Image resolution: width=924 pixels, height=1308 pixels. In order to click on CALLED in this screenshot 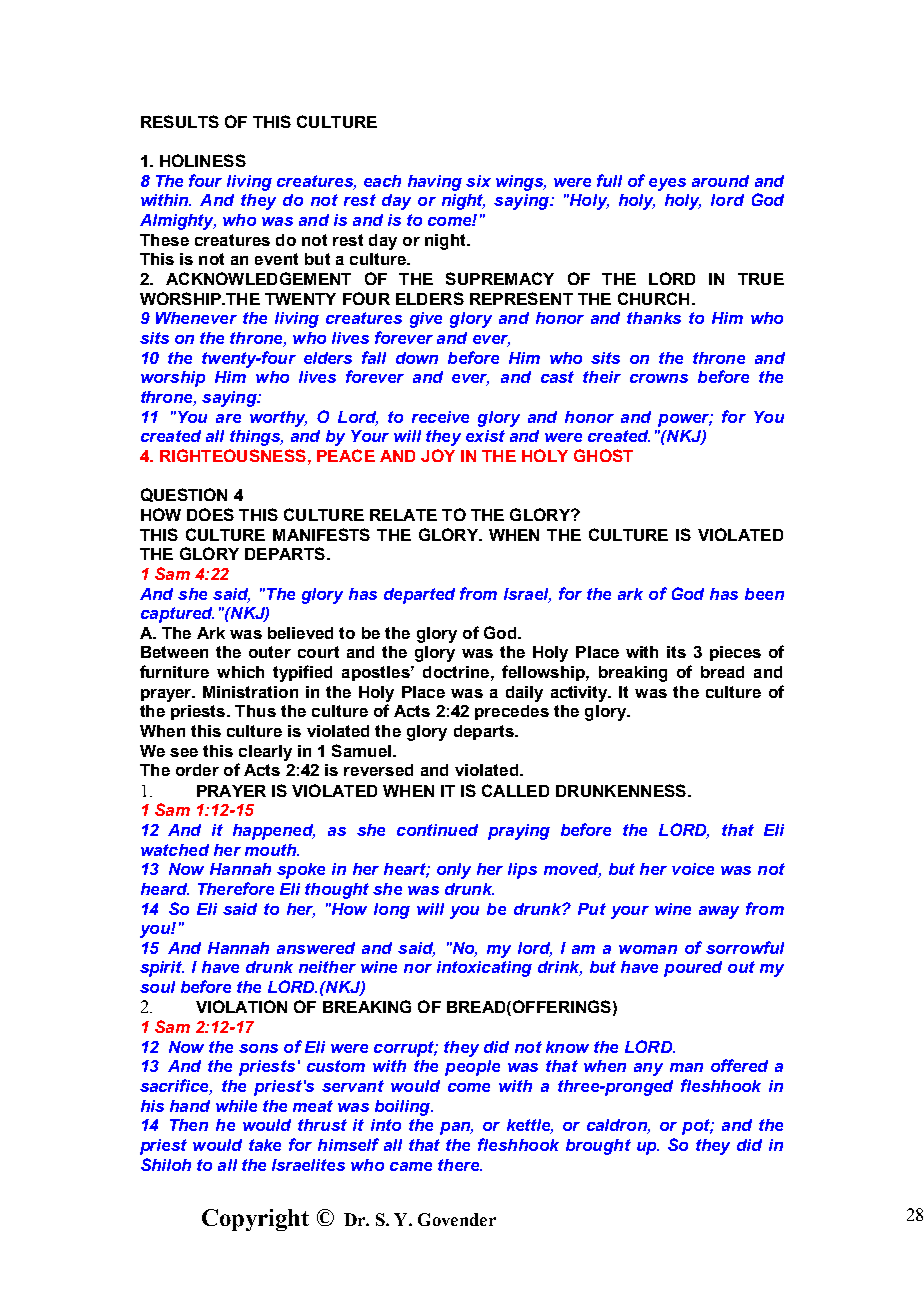, I will do `click(515, 790)`.
